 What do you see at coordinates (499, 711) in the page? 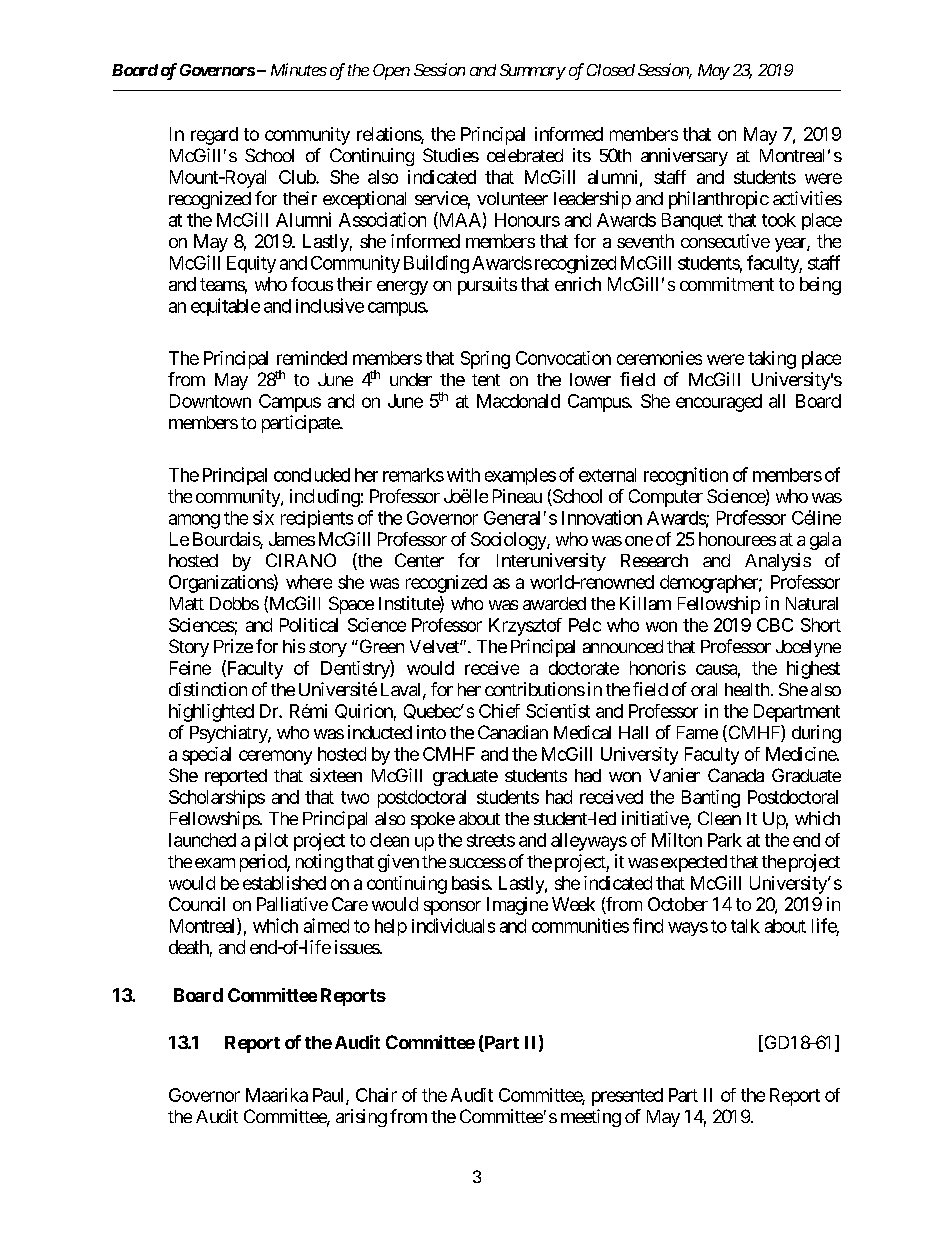
I see `Chief` at bounding box center [499, 711].
